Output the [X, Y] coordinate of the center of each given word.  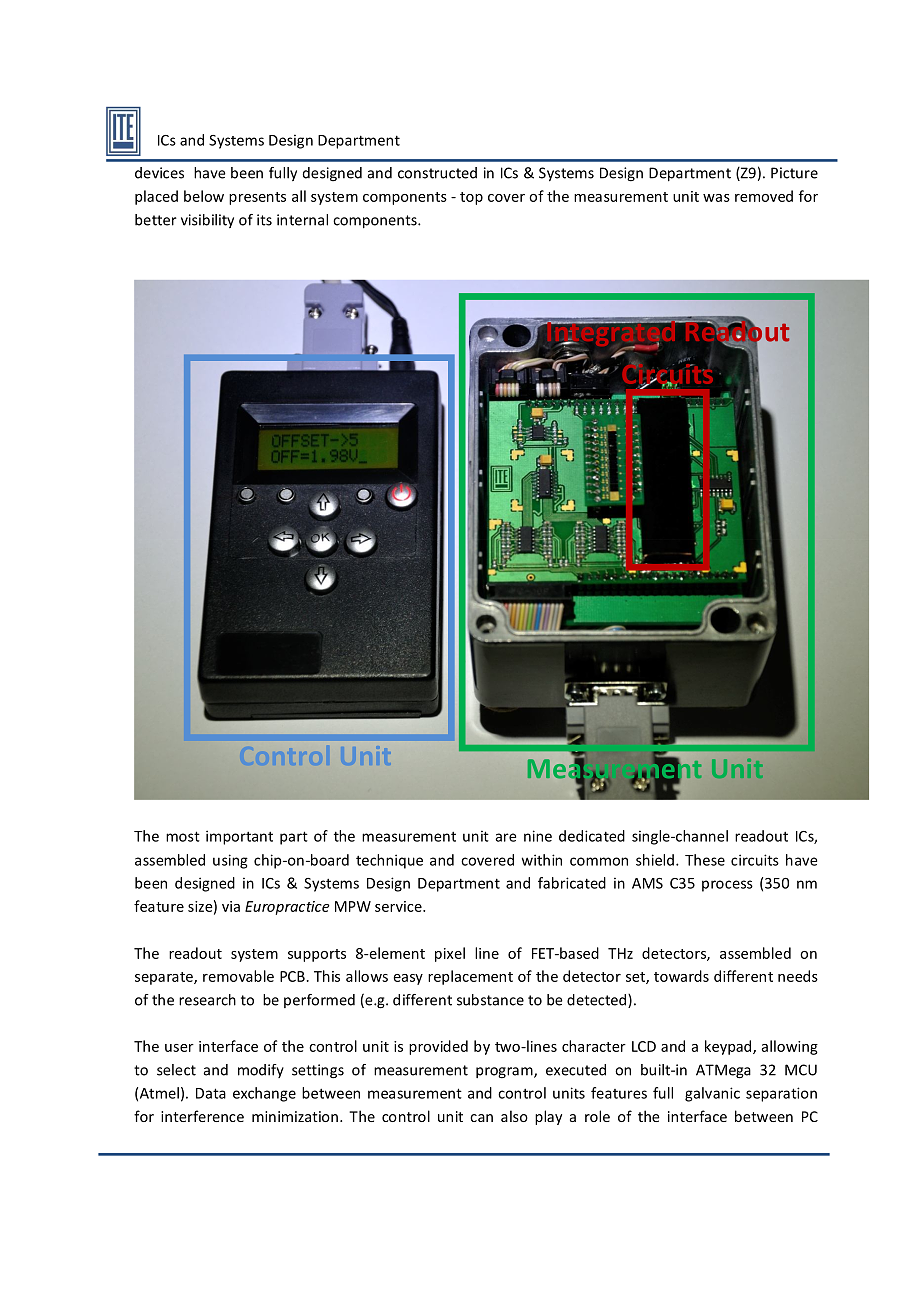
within [542, 860]
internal [302, 220]
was [716, 198]
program [505, 1073]
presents [257, 198]
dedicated [592, 836]
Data [211, 1093]
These [705, 860]
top [471, 198]
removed [764, 196]
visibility [207, 221]
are [505, 837]
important [239, 837]
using [230, 861]
